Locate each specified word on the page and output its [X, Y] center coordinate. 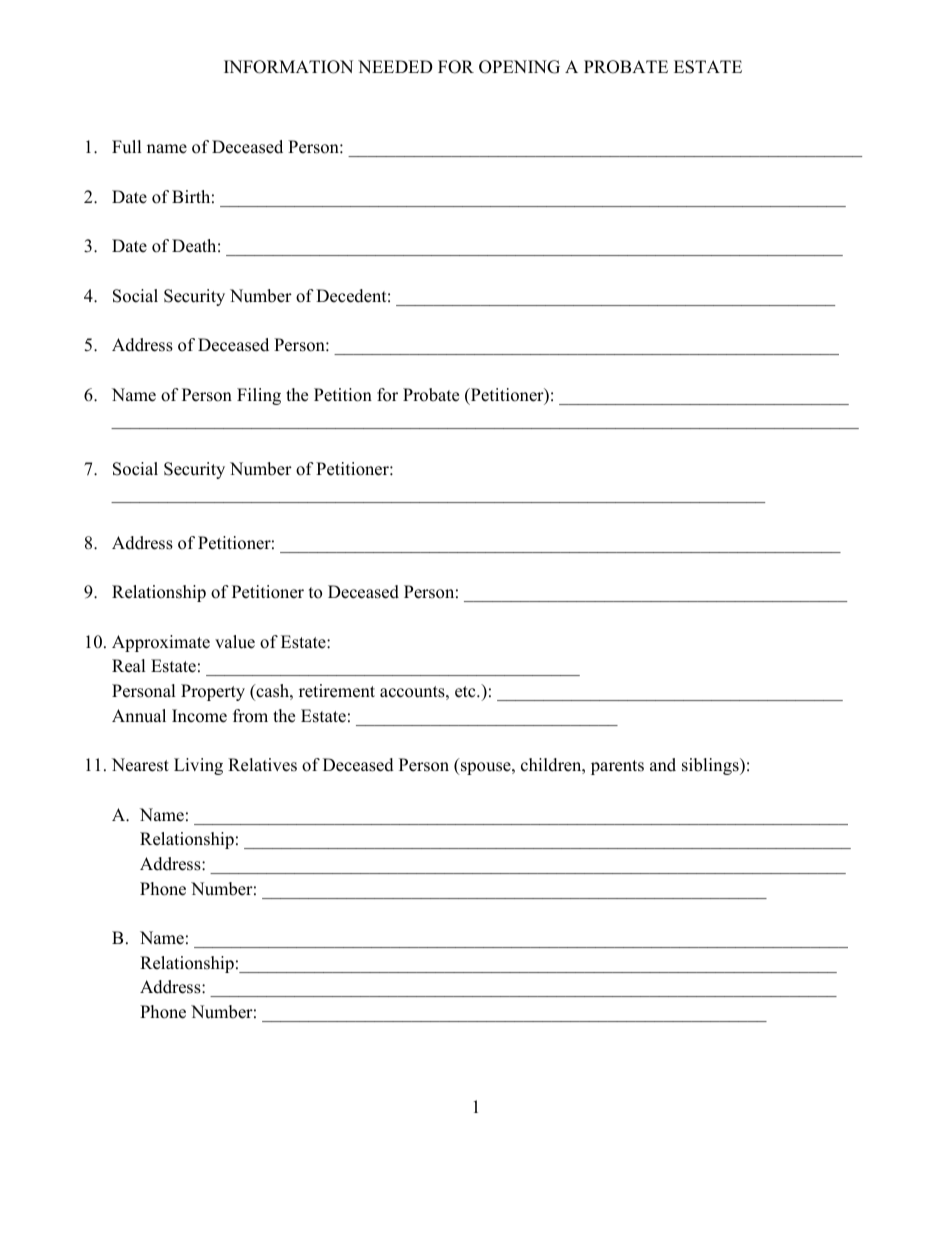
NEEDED [395, 66]
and [663, 765]
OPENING [519, 67]
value [235, 642]
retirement [337, 691]
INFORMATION [288, 67]
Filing [259, 396]
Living [198, 766]
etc [466, 692]
